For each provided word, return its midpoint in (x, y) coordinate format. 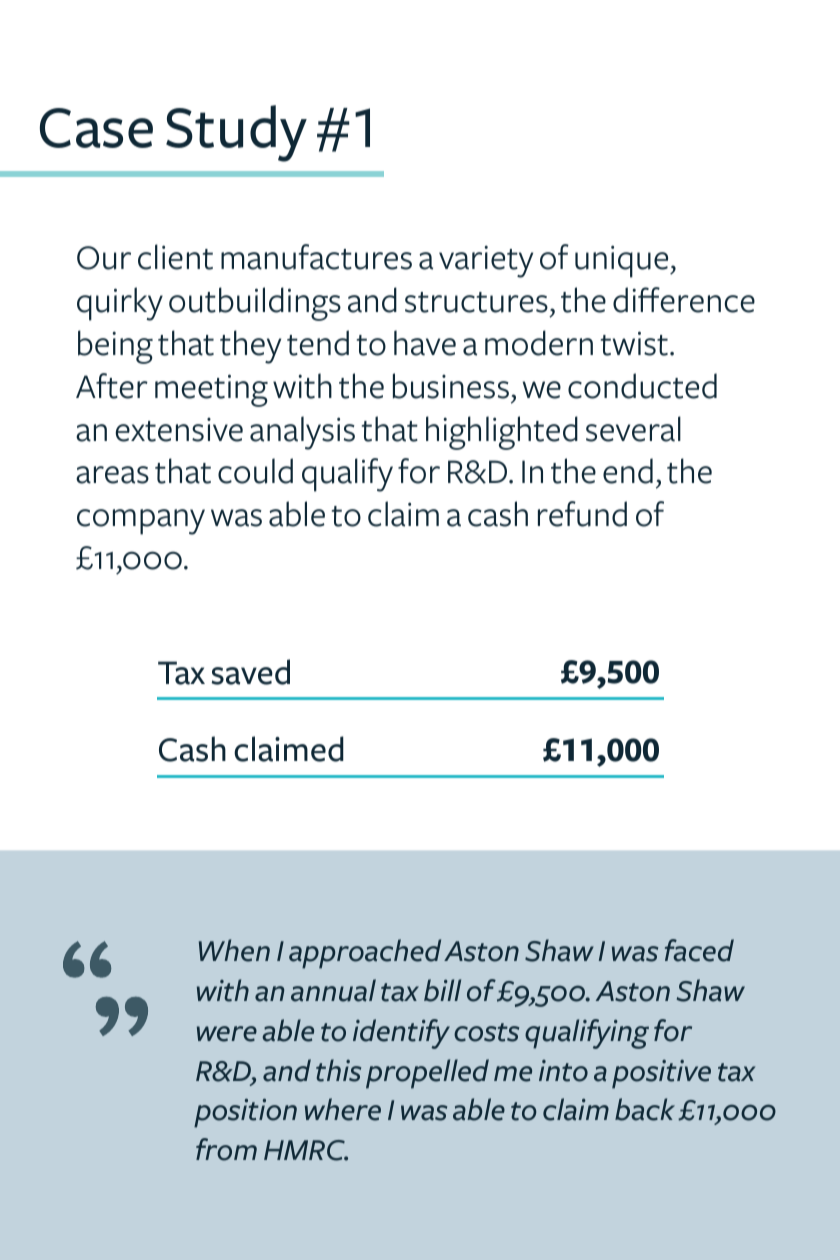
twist (634, 343)
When (234, 950)
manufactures (316, 257)
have (425, 343)
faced (699, 950)
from (226, 1149)
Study (236, 133)
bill (442, 990)
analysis (302, 433)
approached (365, 954)
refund (582, 514)
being (115, 347)
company (141, 522)
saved (250, 672)
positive (661, 1074)
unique (623, 261)
